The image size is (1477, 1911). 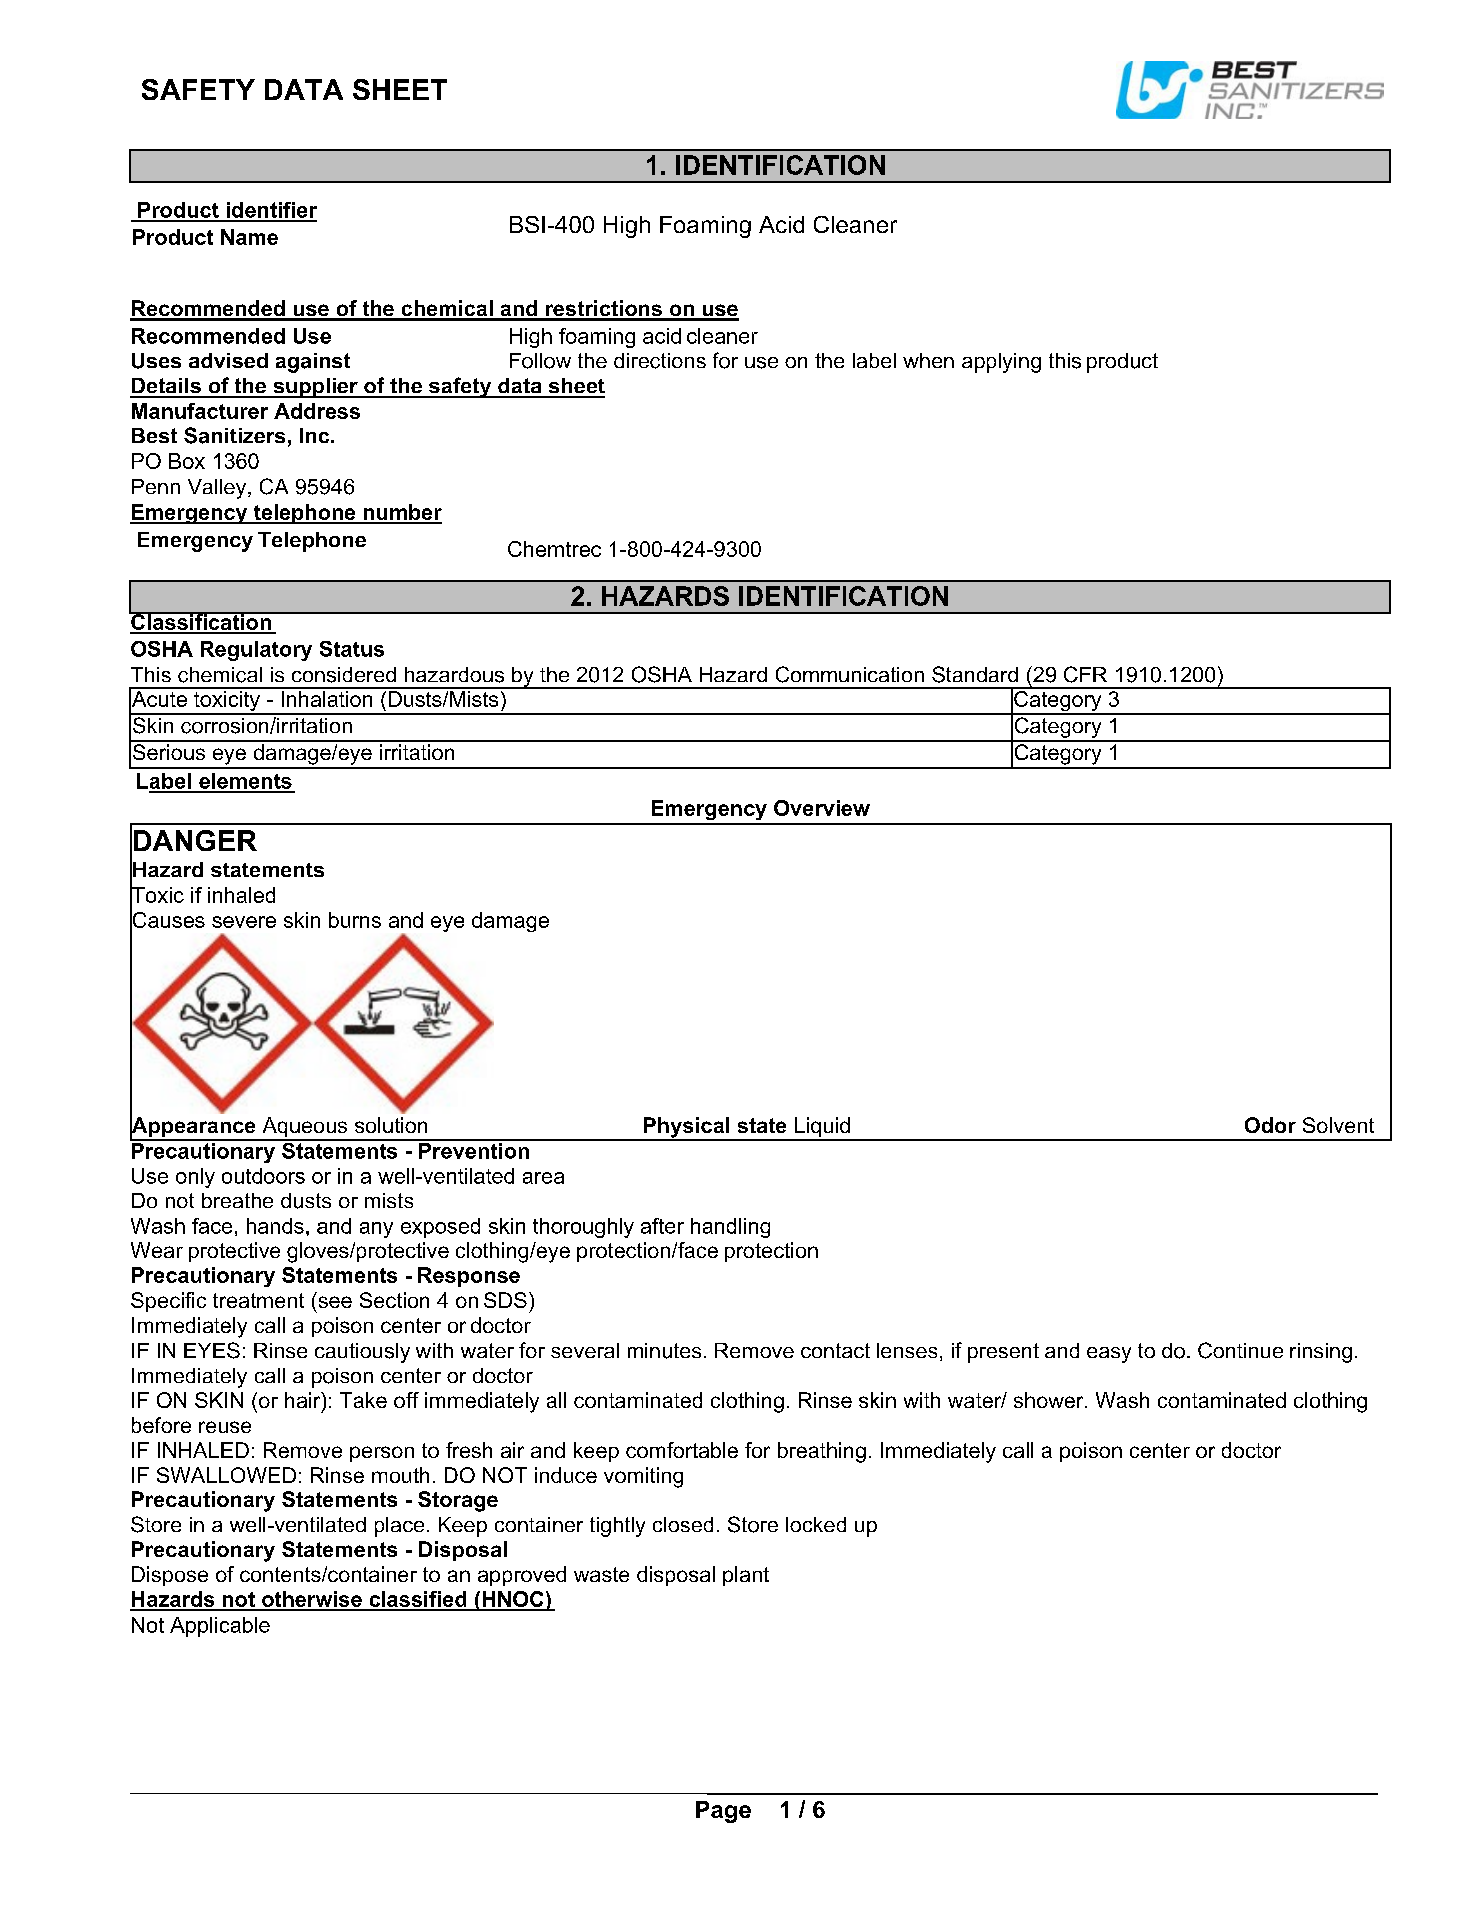 What do you see at coordinates (1001, 363) in the screenshot?
I see `applying` at bounding box center [1001, 363].
